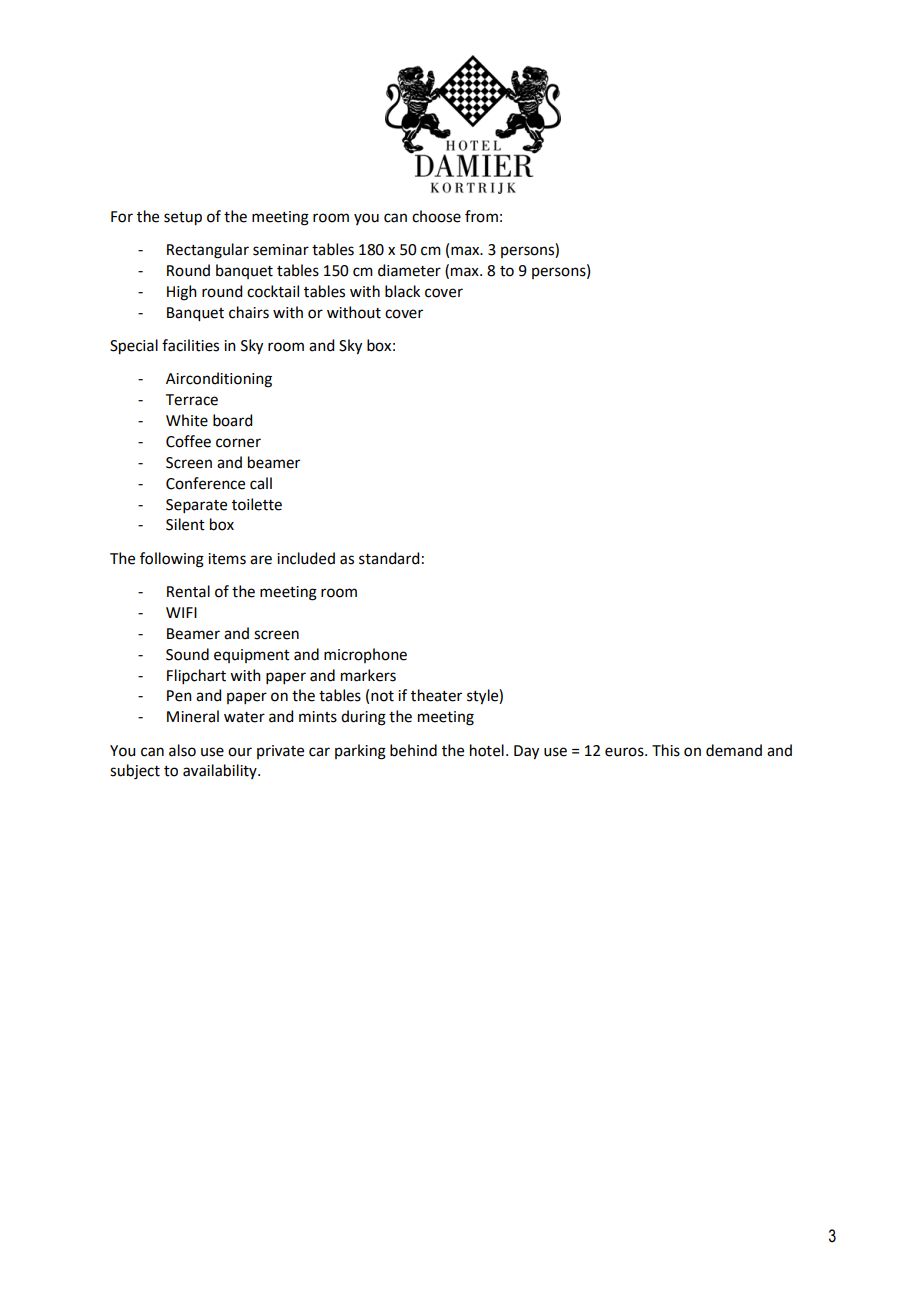 The height and width of the screenshot is (1308, 924). I want to click on standard, so click(389, 558).
